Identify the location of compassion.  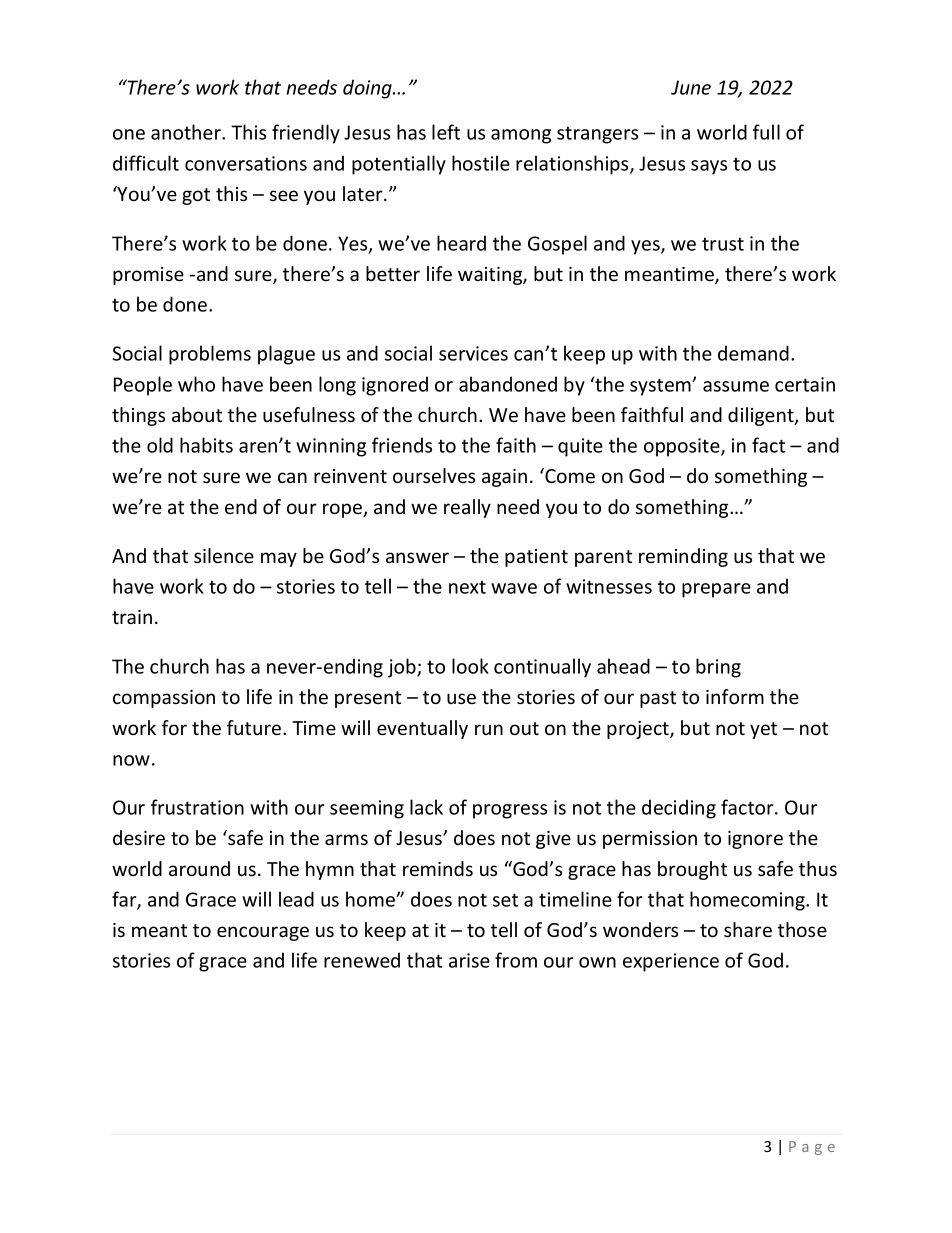
(164, 699).
